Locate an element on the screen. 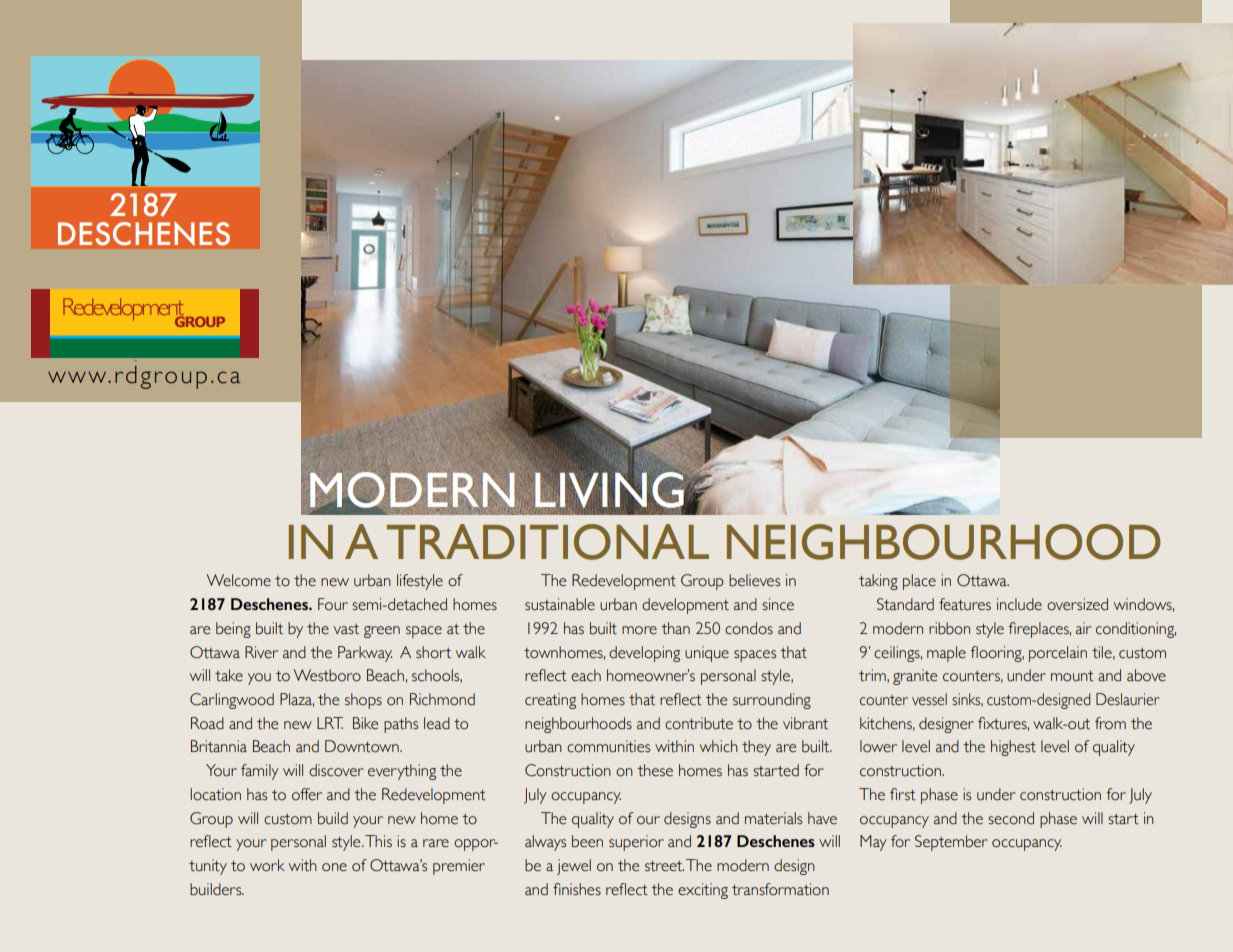 The image size is (1233, 952). surrounding is located at coordinates (772, 701).
